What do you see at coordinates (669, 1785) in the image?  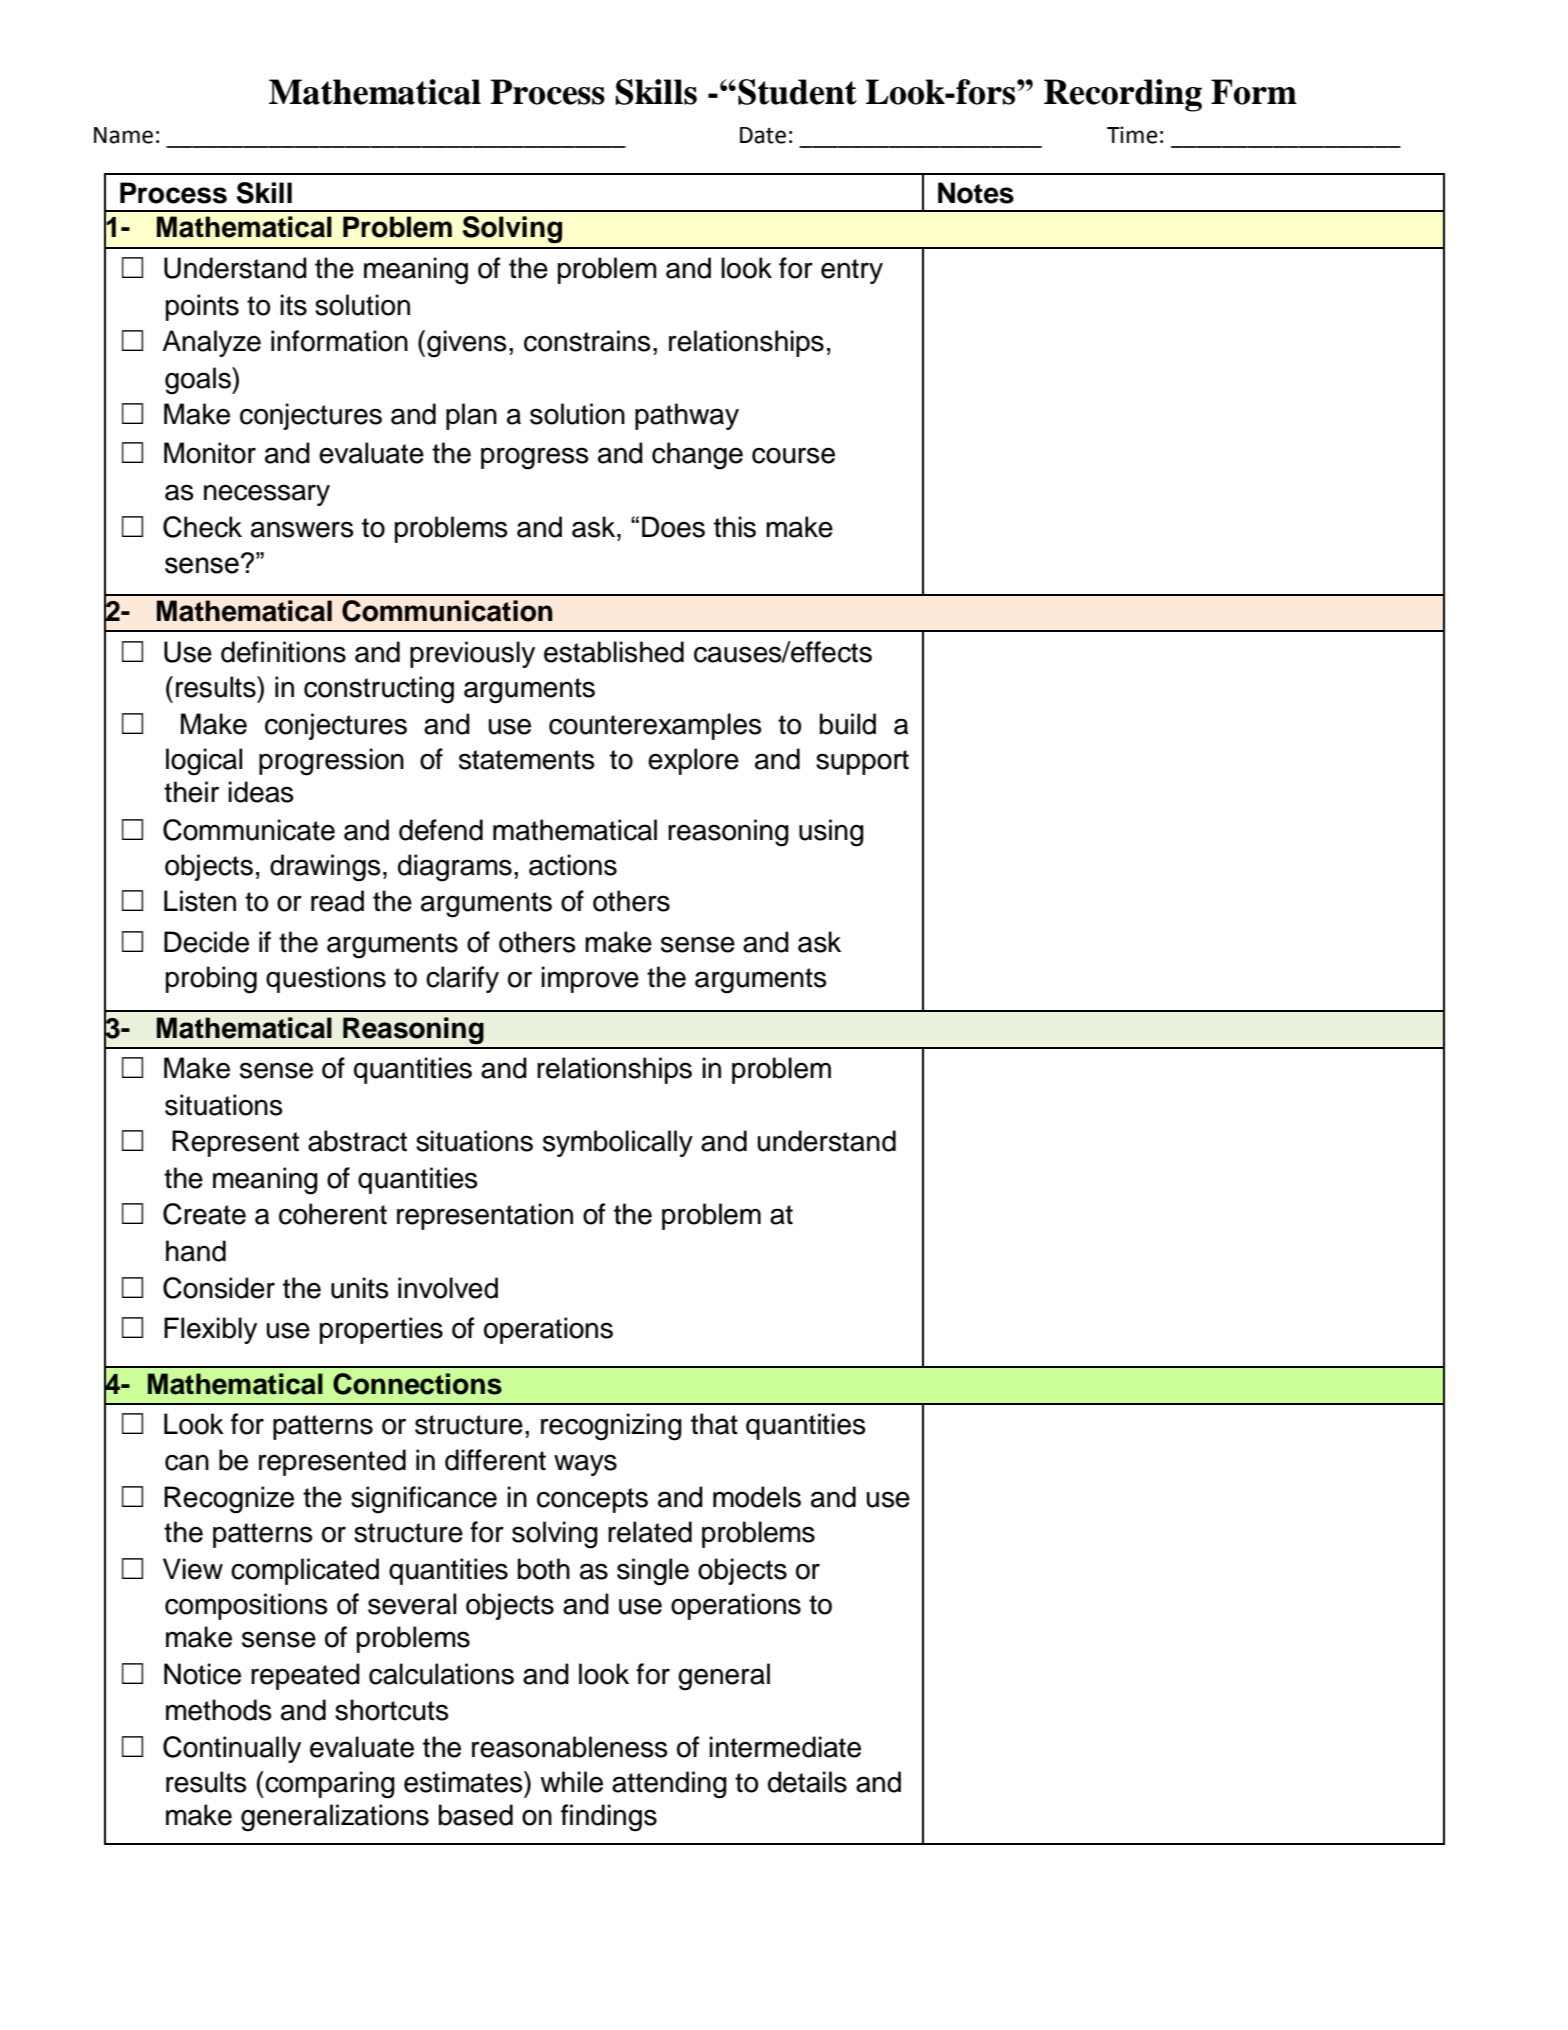 I see `attending` at bounding box center [669, 1785].
